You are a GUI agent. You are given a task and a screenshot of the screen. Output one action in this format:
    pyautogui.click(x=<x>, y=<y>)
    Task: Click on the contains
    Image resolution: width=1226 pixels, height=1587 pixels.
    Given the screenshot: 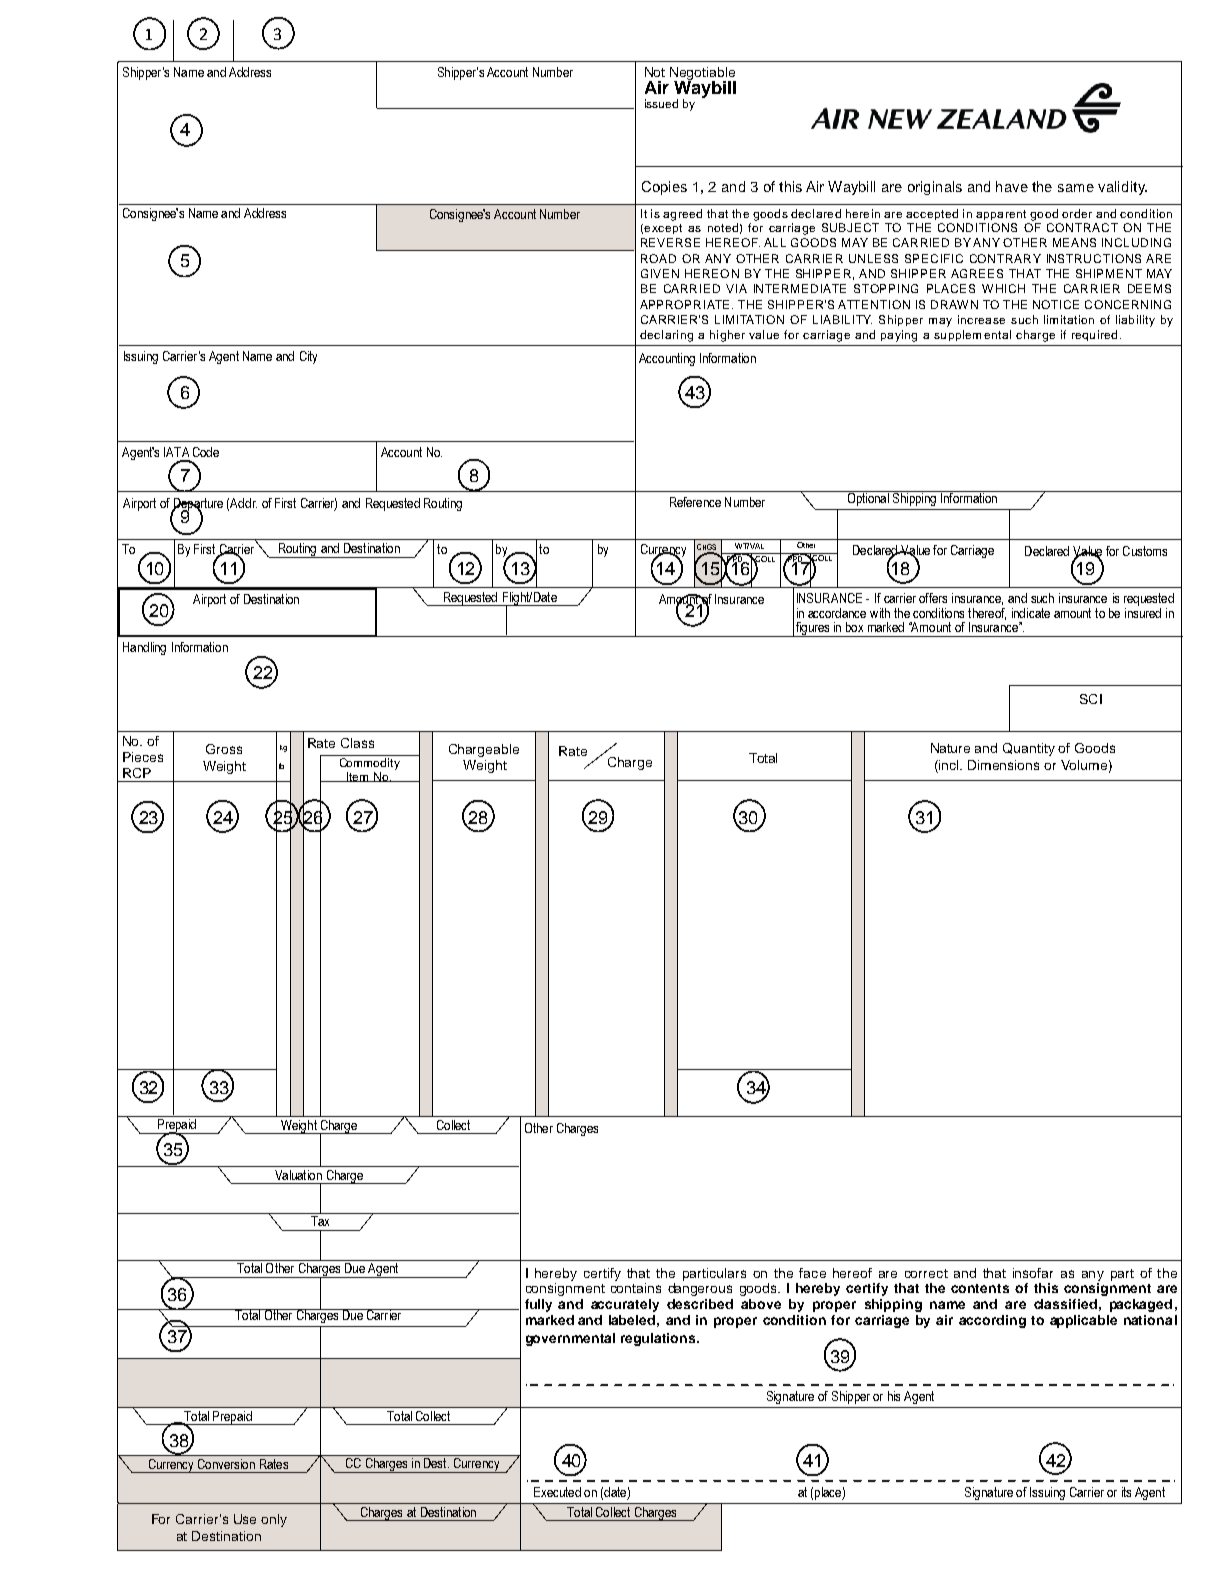 What is the action you would take?
    pyautogui.click(x=636, y=1288)
